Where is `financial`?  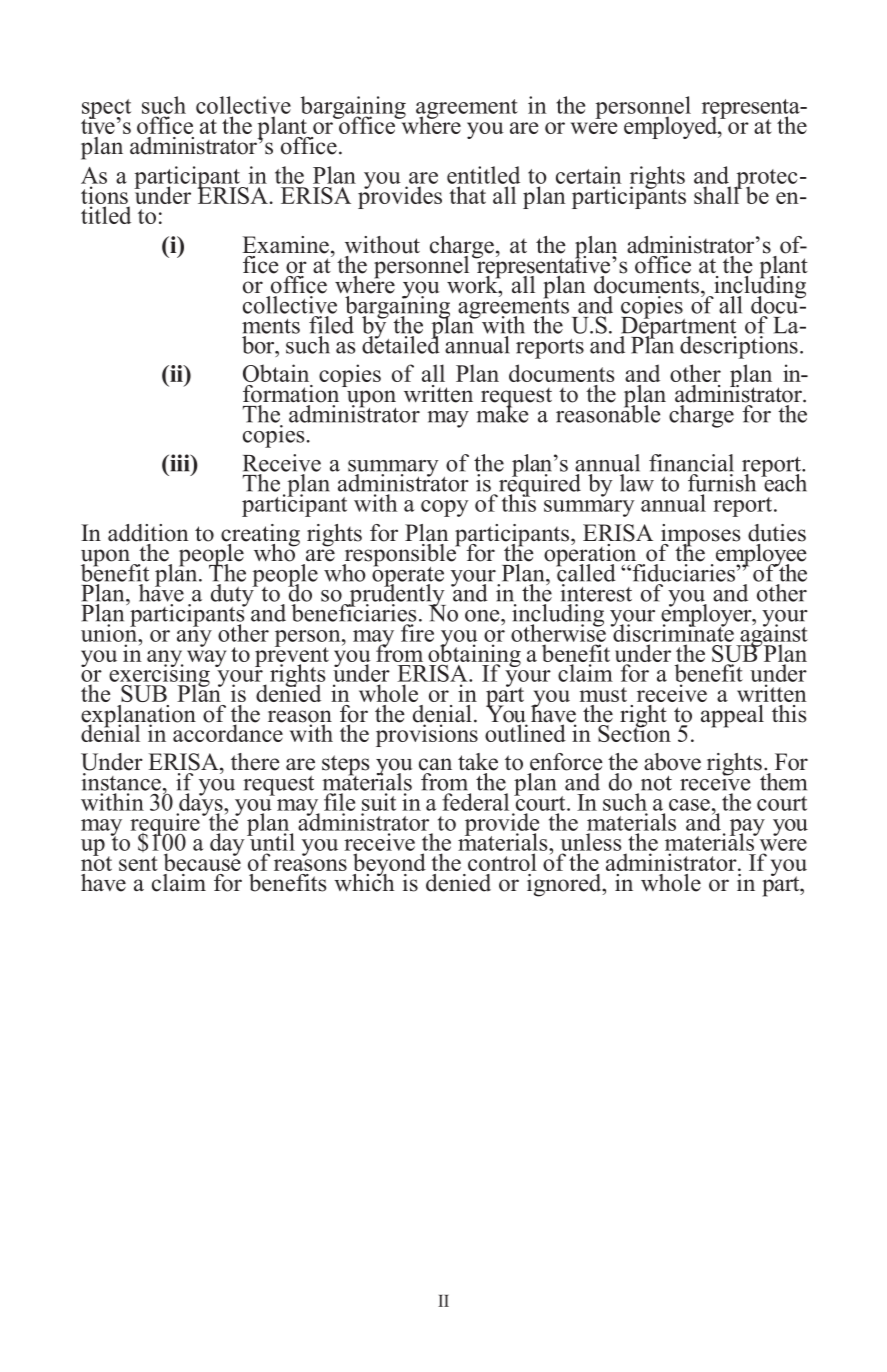
financial is located at coordinates (691, 463).
